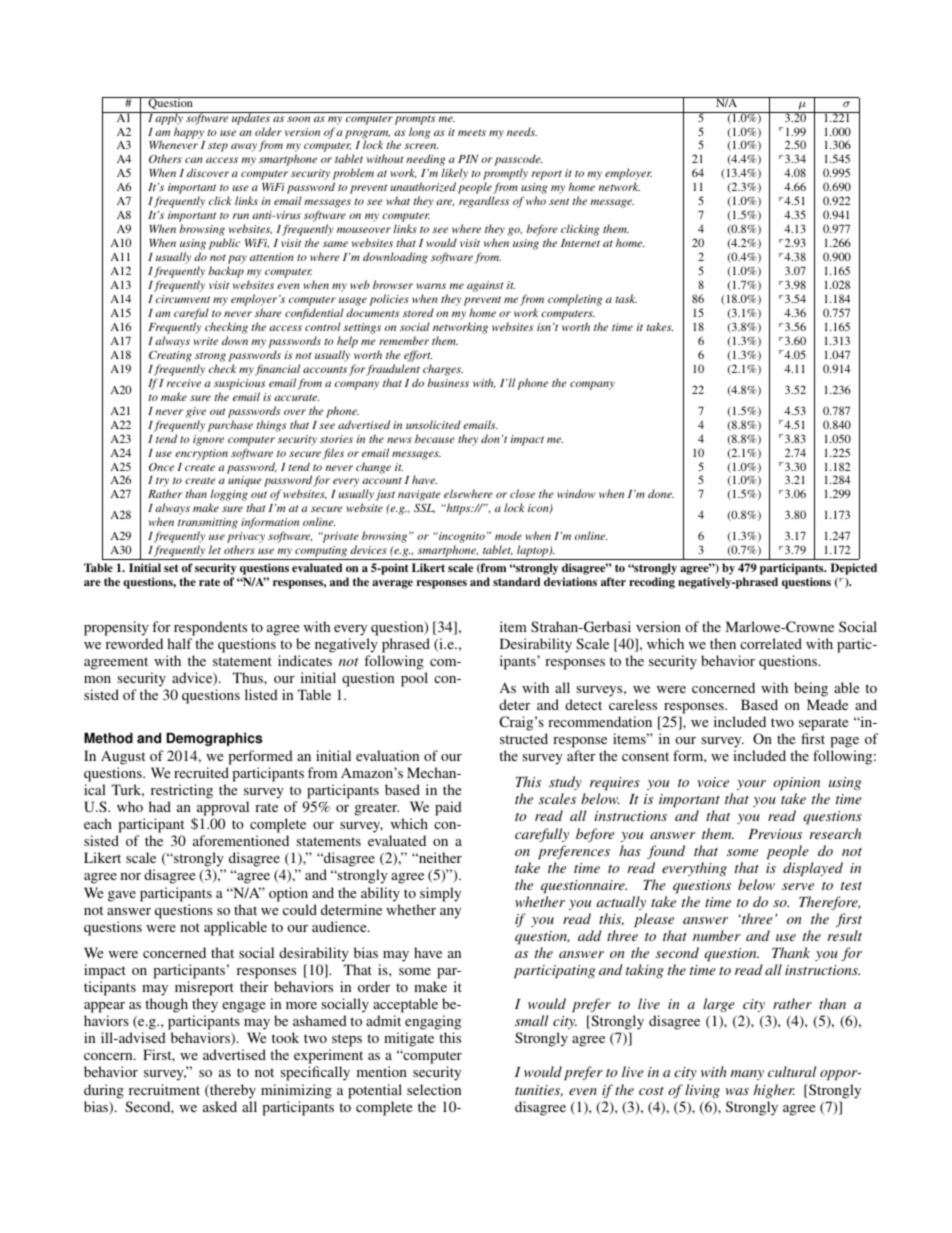 The height and width of the document is (1233, 952). Describe the element at coordinates (193, 160) in the document. I see `can` at that location.
